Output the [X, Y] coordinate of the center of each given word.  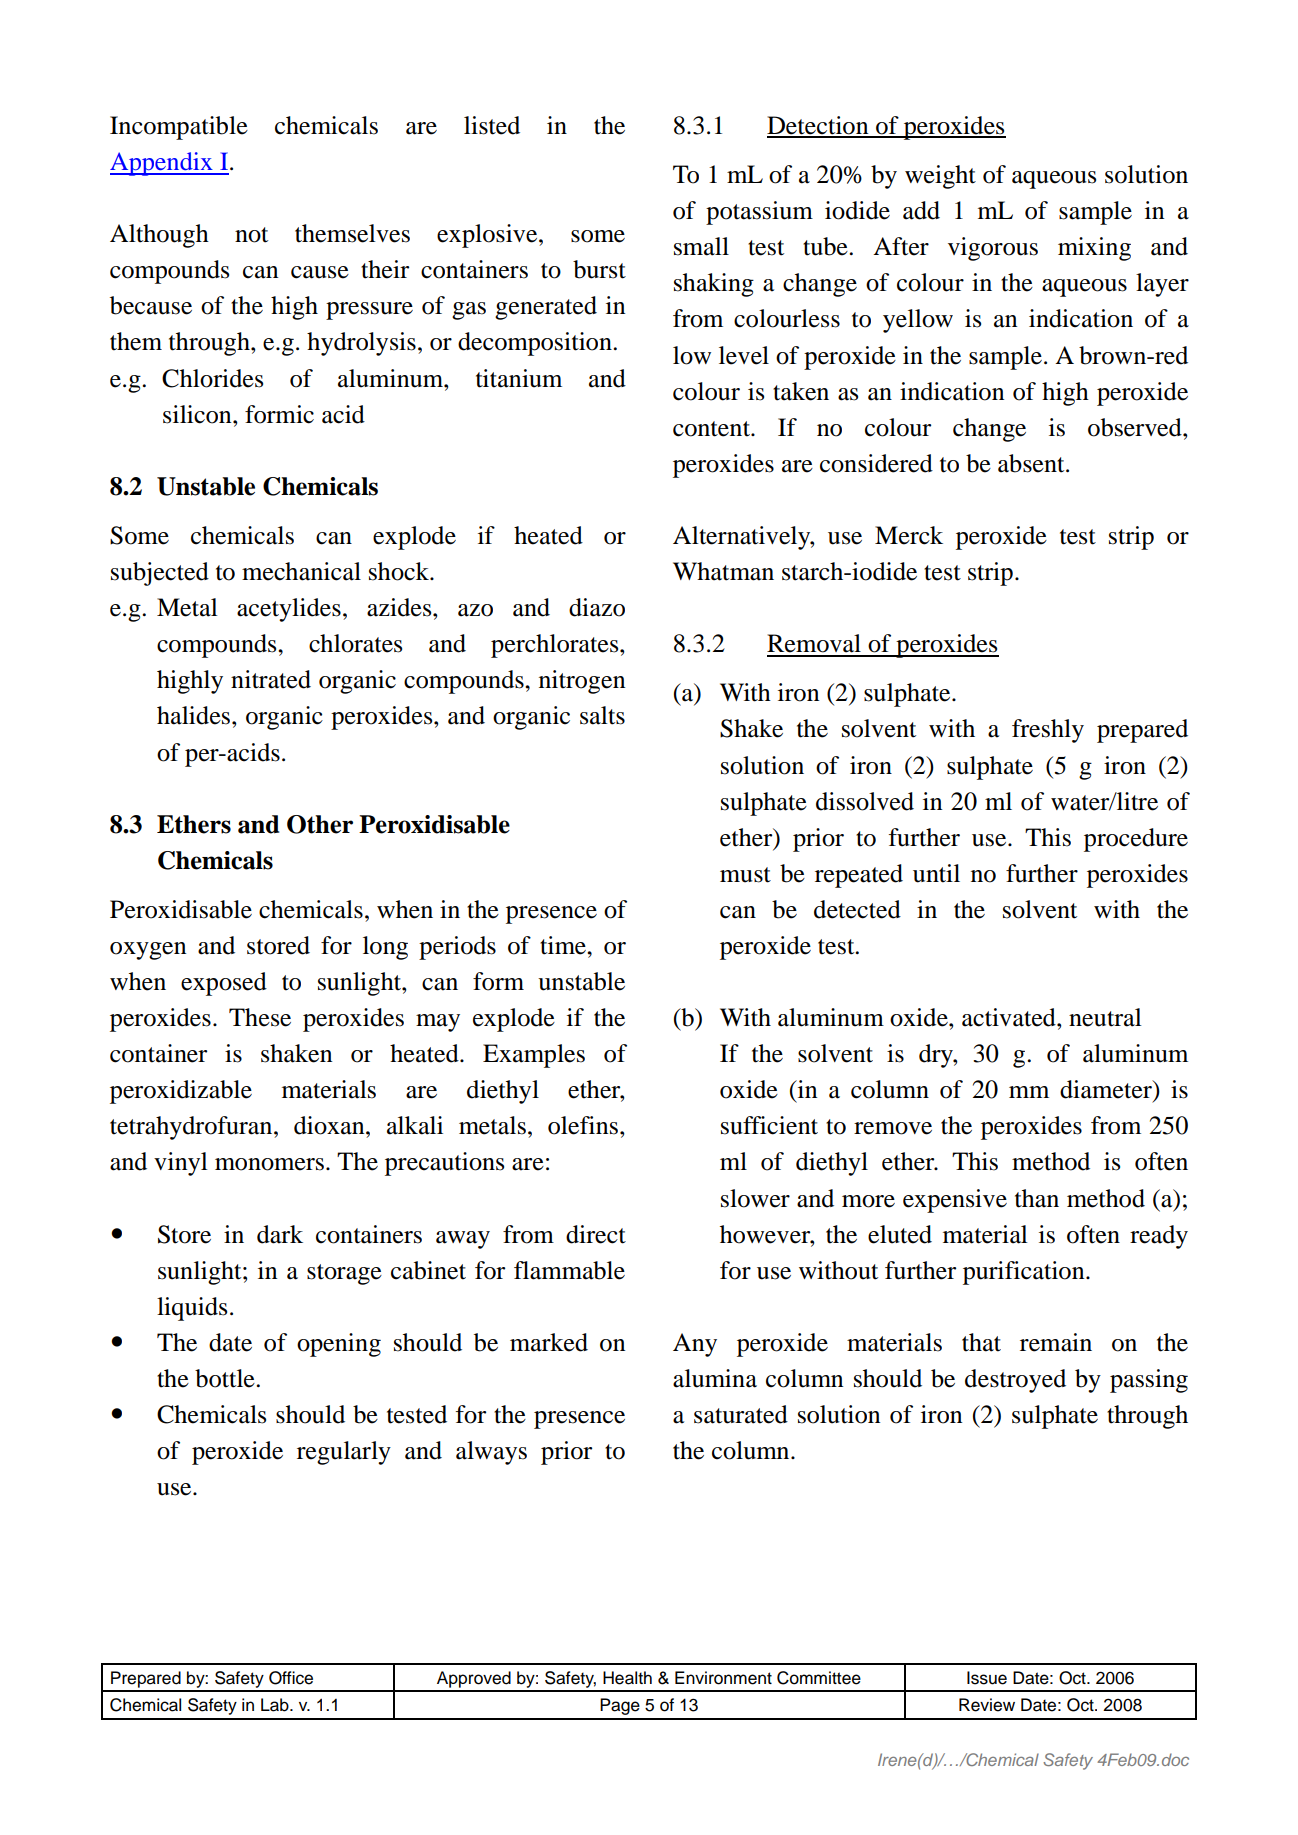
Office [291, 1678]
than [1037, 1198]
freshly [1048, 731]
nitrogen [582, 682]
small [701, 246]
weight [940, 177]
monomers [269, 1164]
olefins [584, 1125]
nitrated [271, 679]
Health [627, 1678]
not [251, 235]
